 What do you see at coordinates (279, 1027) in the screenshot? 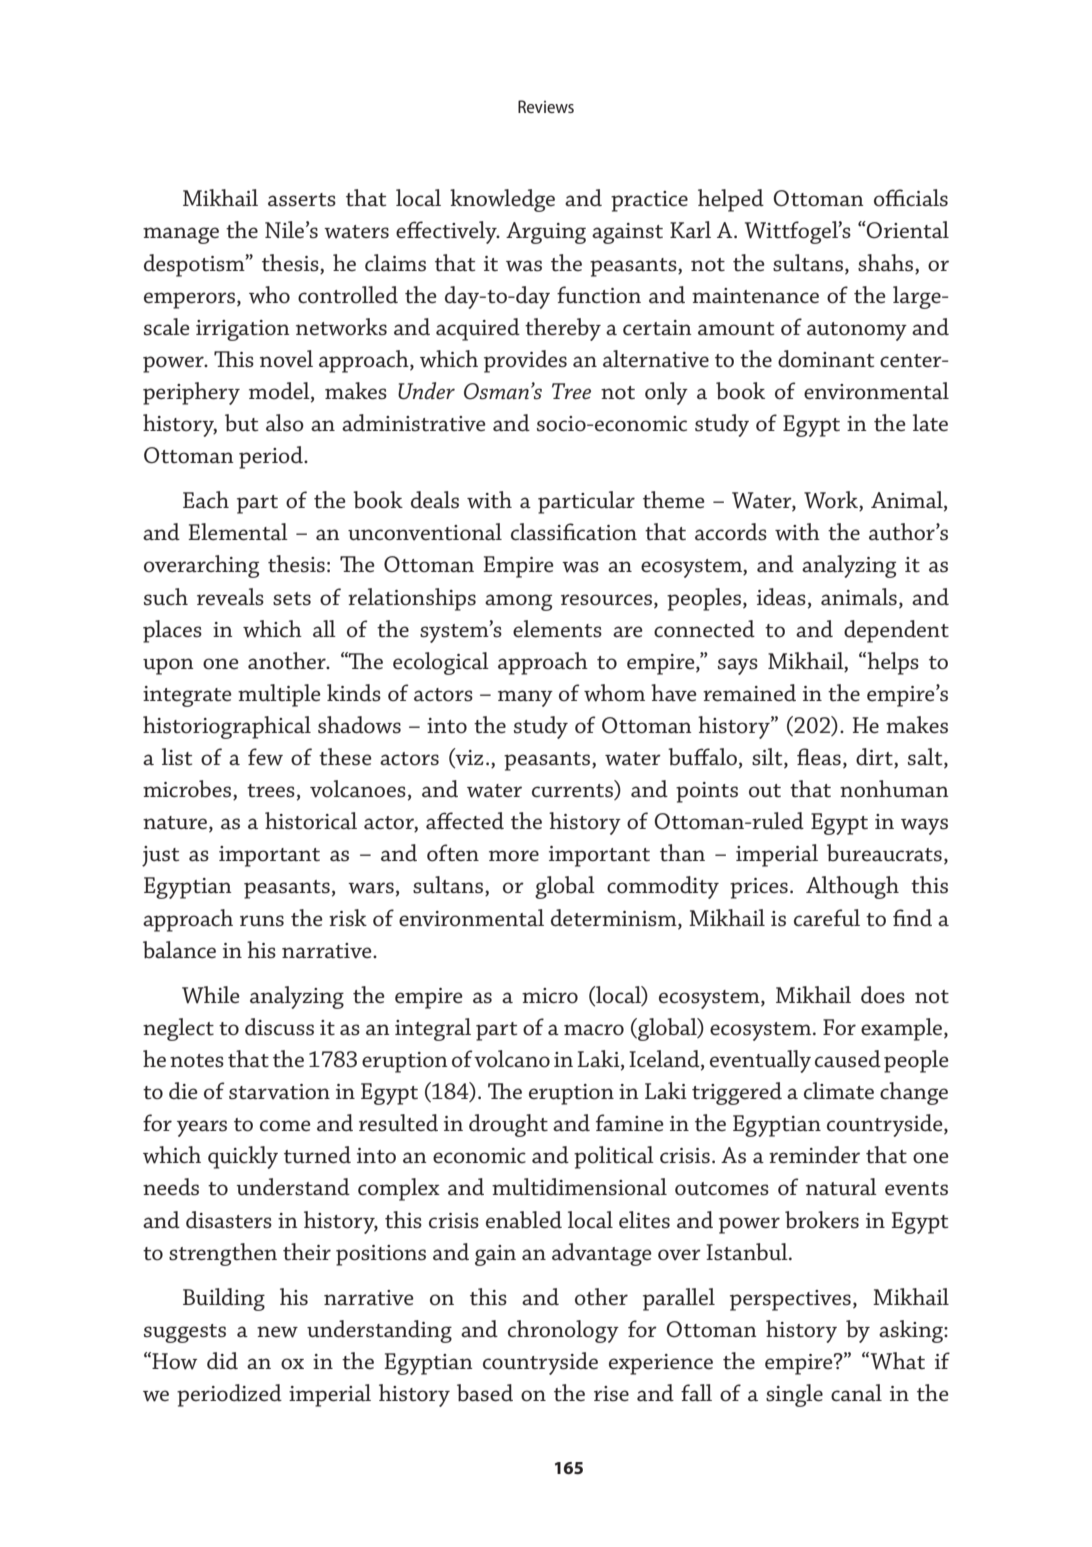
I see `discuss` at bounding box center [279, 1027].
